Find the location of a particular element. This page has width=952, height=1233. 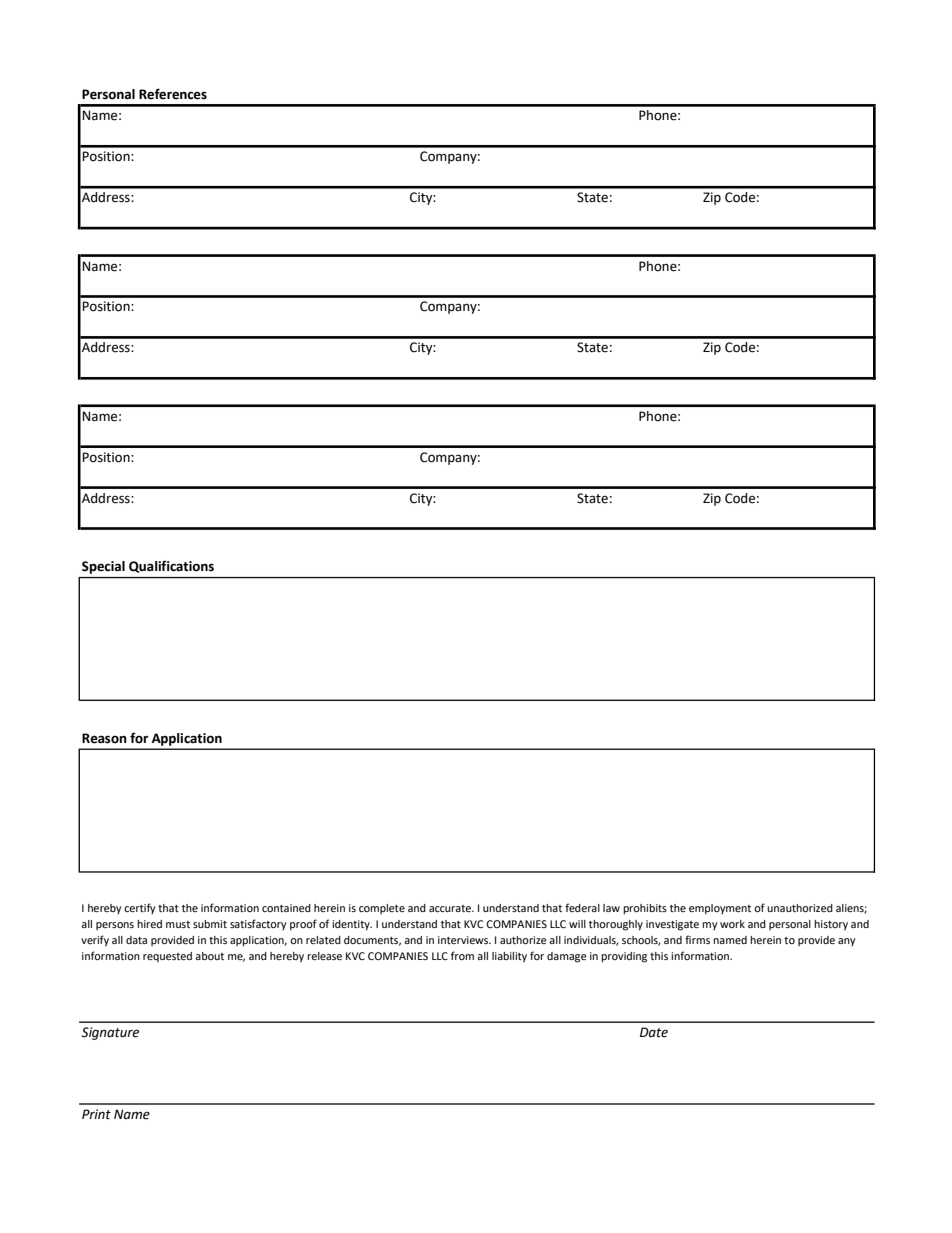

certify is located at coordinates (140, 908).
